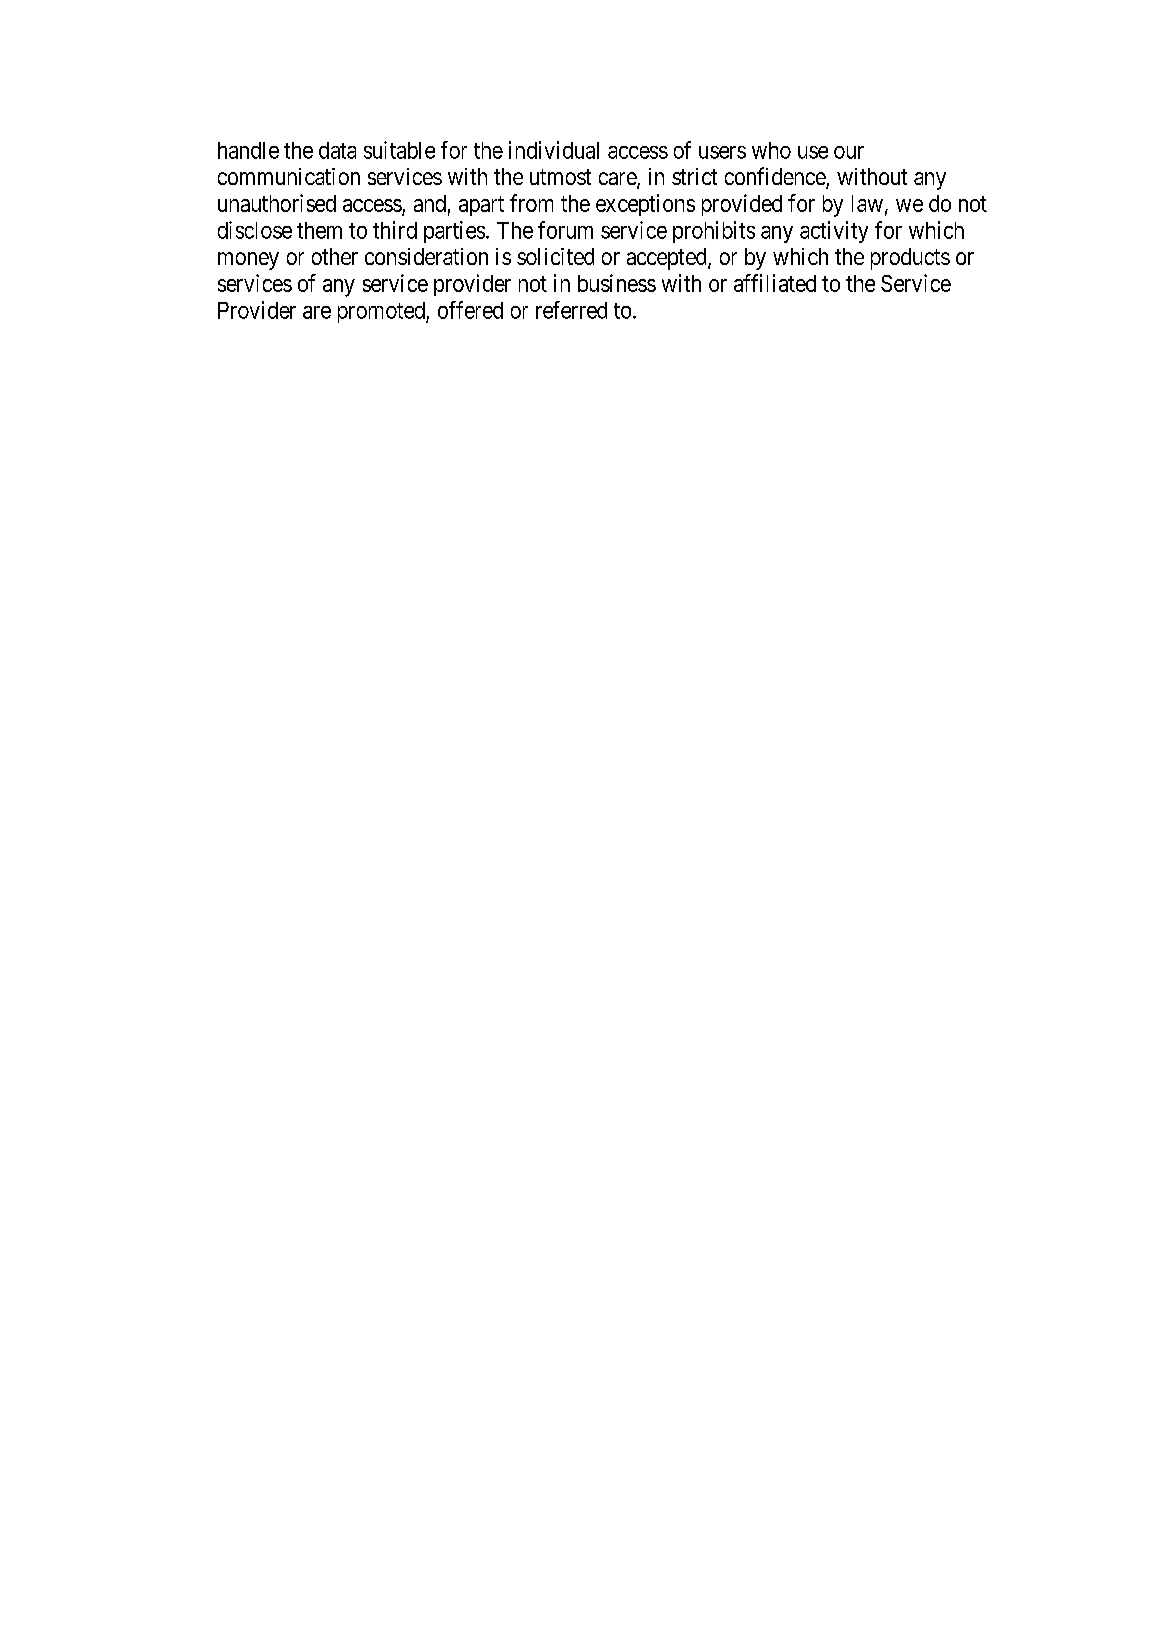  I want to click on unauthorised, so click(277, 203).
